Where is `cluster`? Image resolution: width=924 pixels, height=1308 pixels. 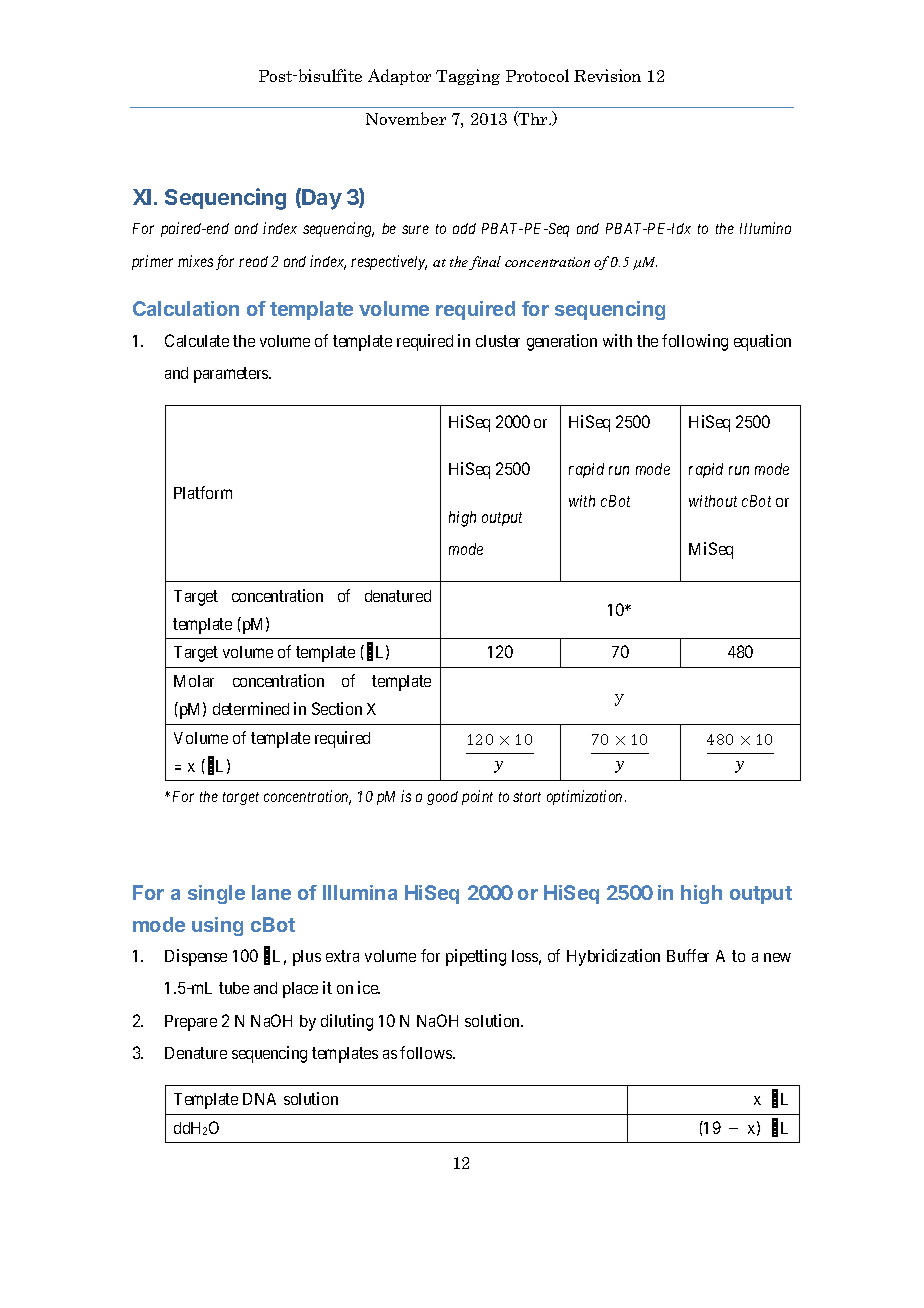
cluster is located at coordinates (498, 341).
